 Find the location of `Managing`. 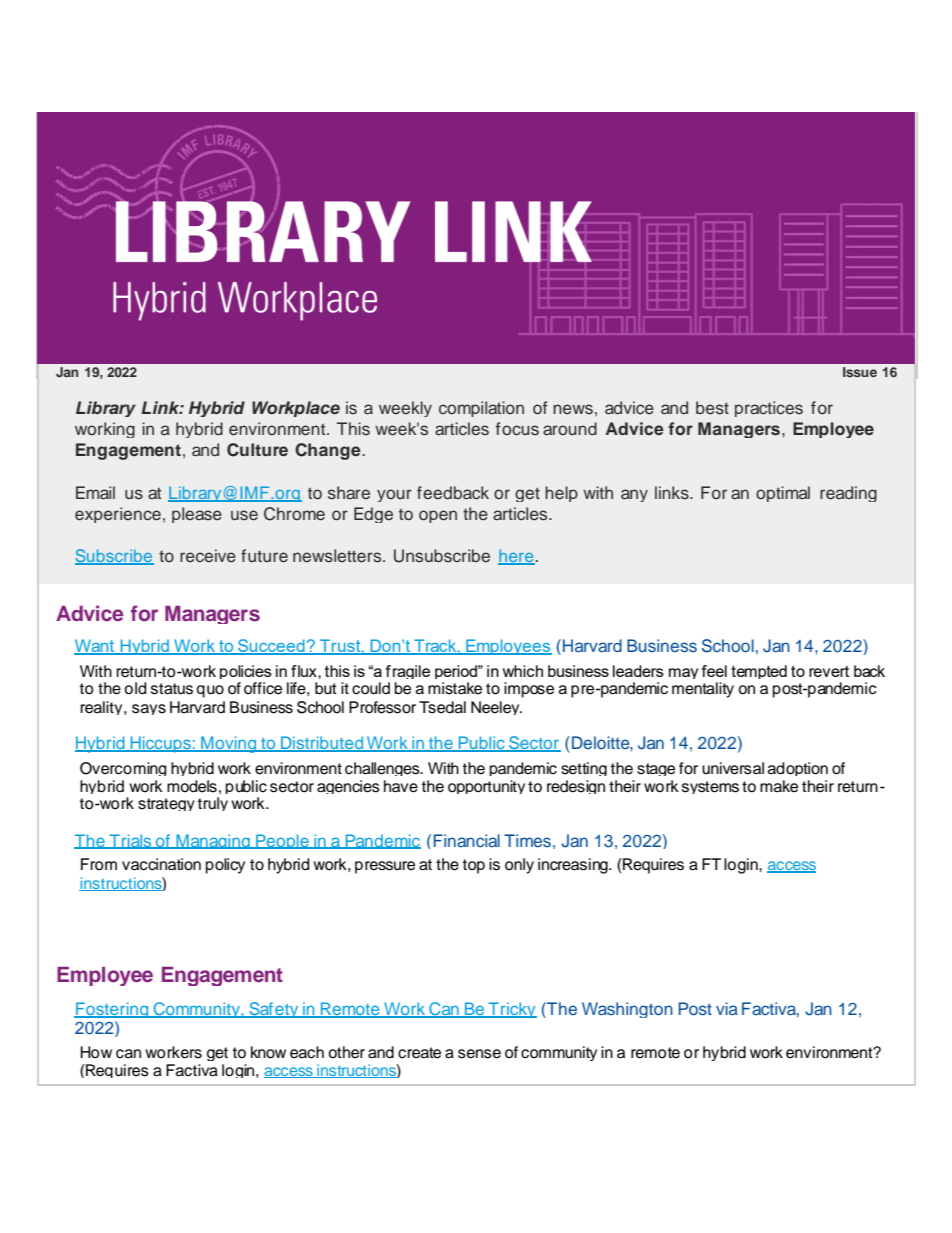

Managing is located at coordinates (213, 841).
